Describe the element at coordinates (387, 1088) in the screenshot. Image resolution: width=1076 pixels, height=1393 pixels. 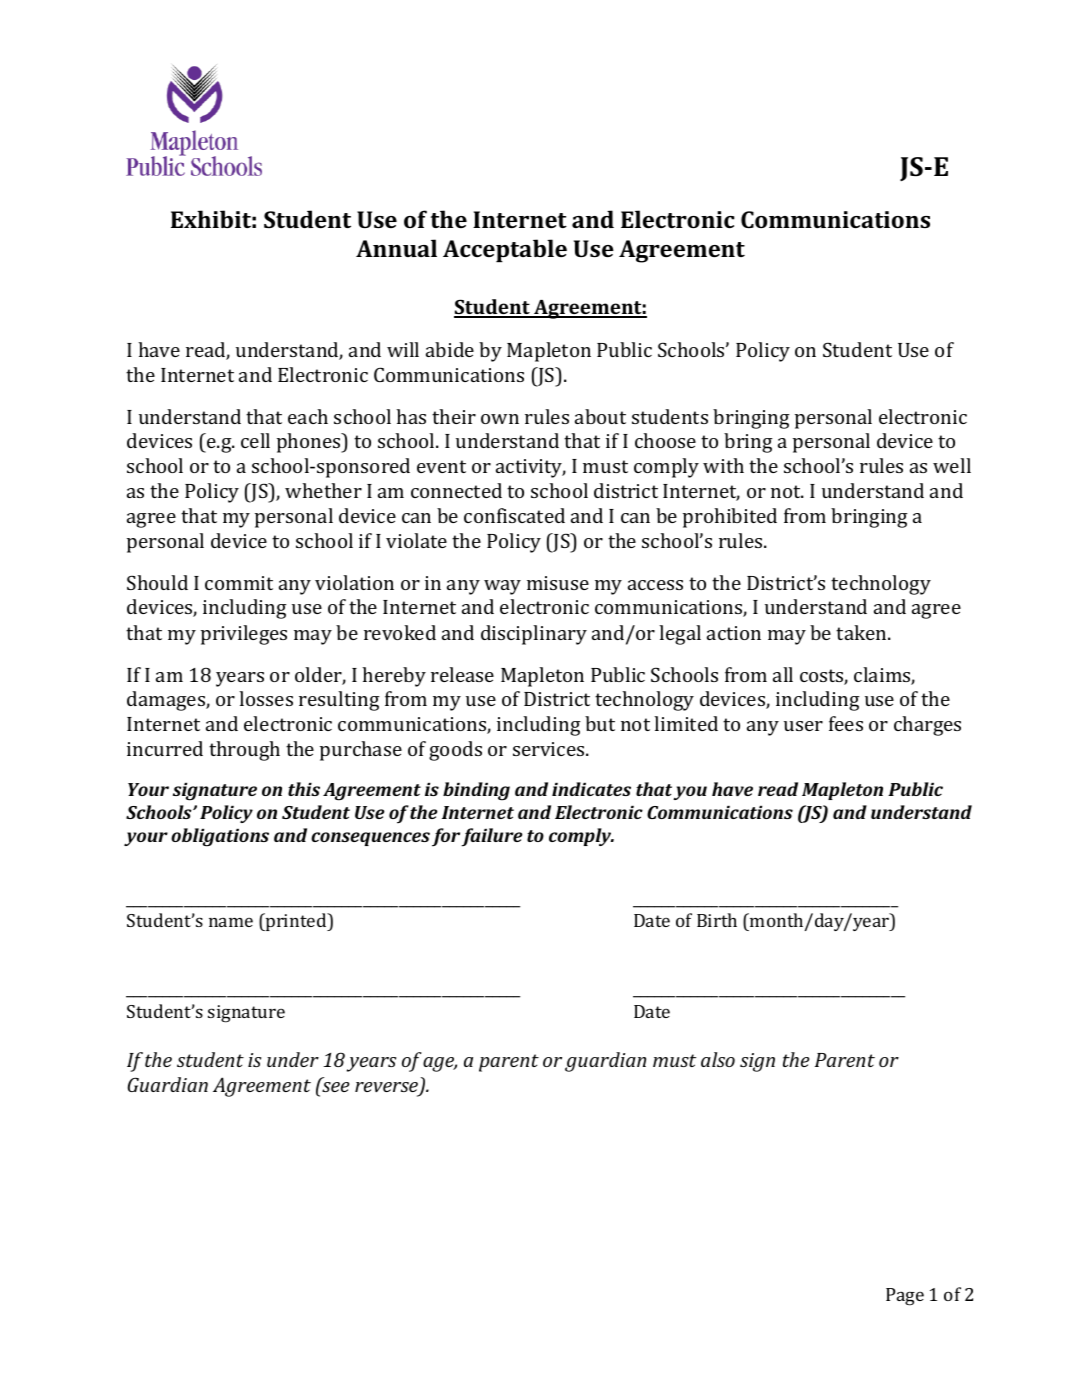
I see `reverse` at that location.
